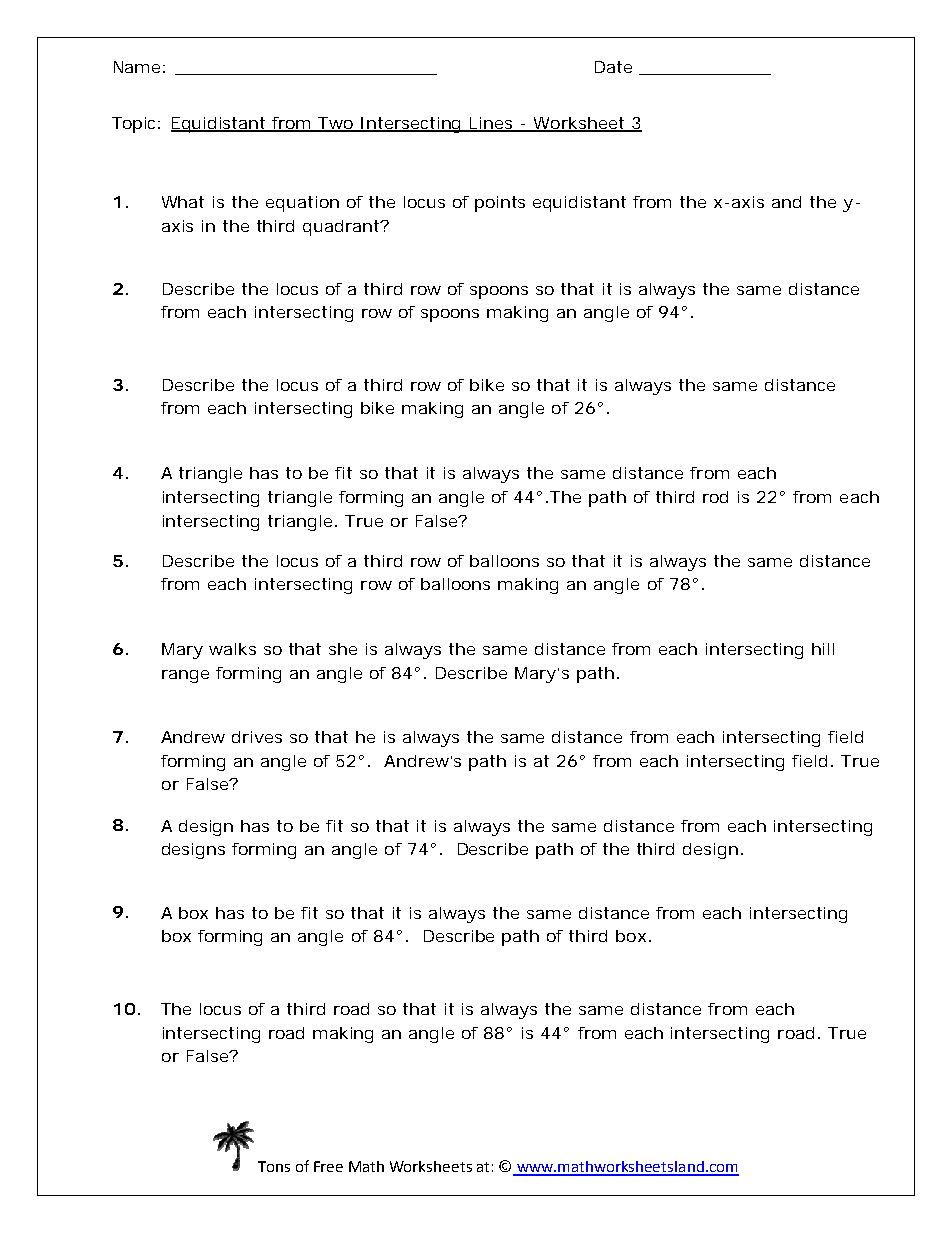  What do you see at coordinates (257, 737) in the screenshot?
I see `drives` at bounding box center [257, 737].
